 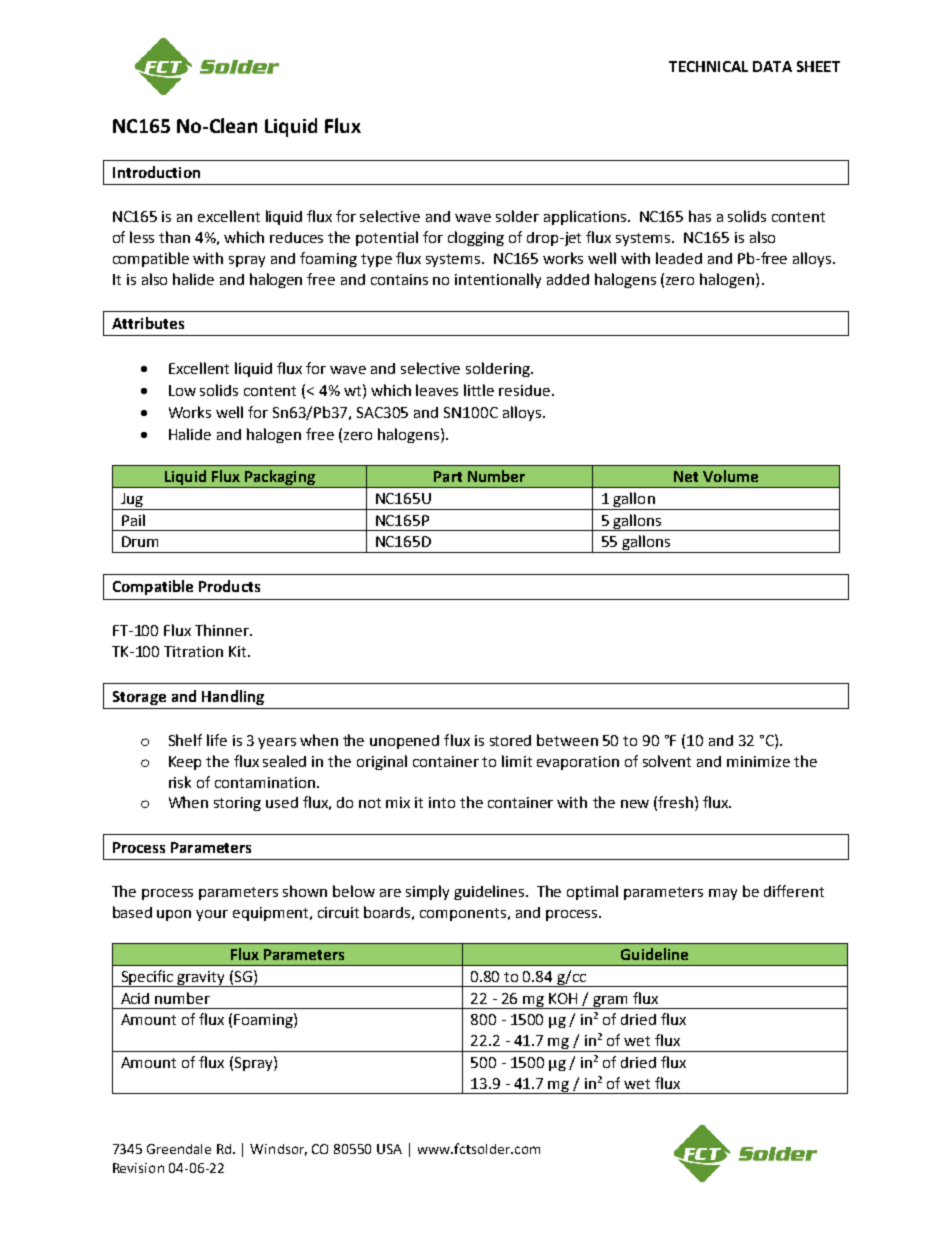 What do you see at coordinates (212, 915) in the document?
I see `your` at bounding box center [212, 915].
